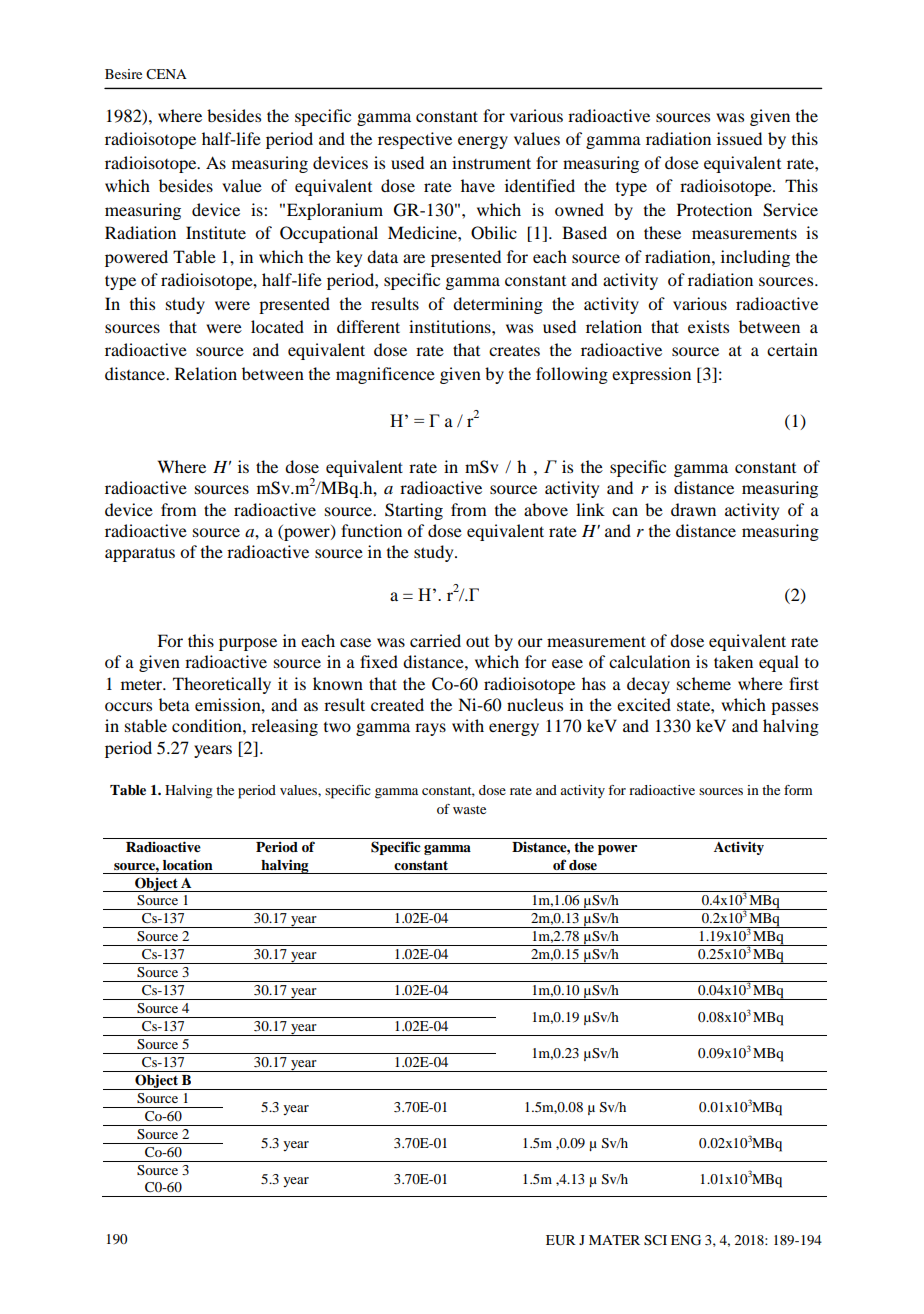  Describe the element at coordinates (798, 790) in the page. I see `form` at that location.
